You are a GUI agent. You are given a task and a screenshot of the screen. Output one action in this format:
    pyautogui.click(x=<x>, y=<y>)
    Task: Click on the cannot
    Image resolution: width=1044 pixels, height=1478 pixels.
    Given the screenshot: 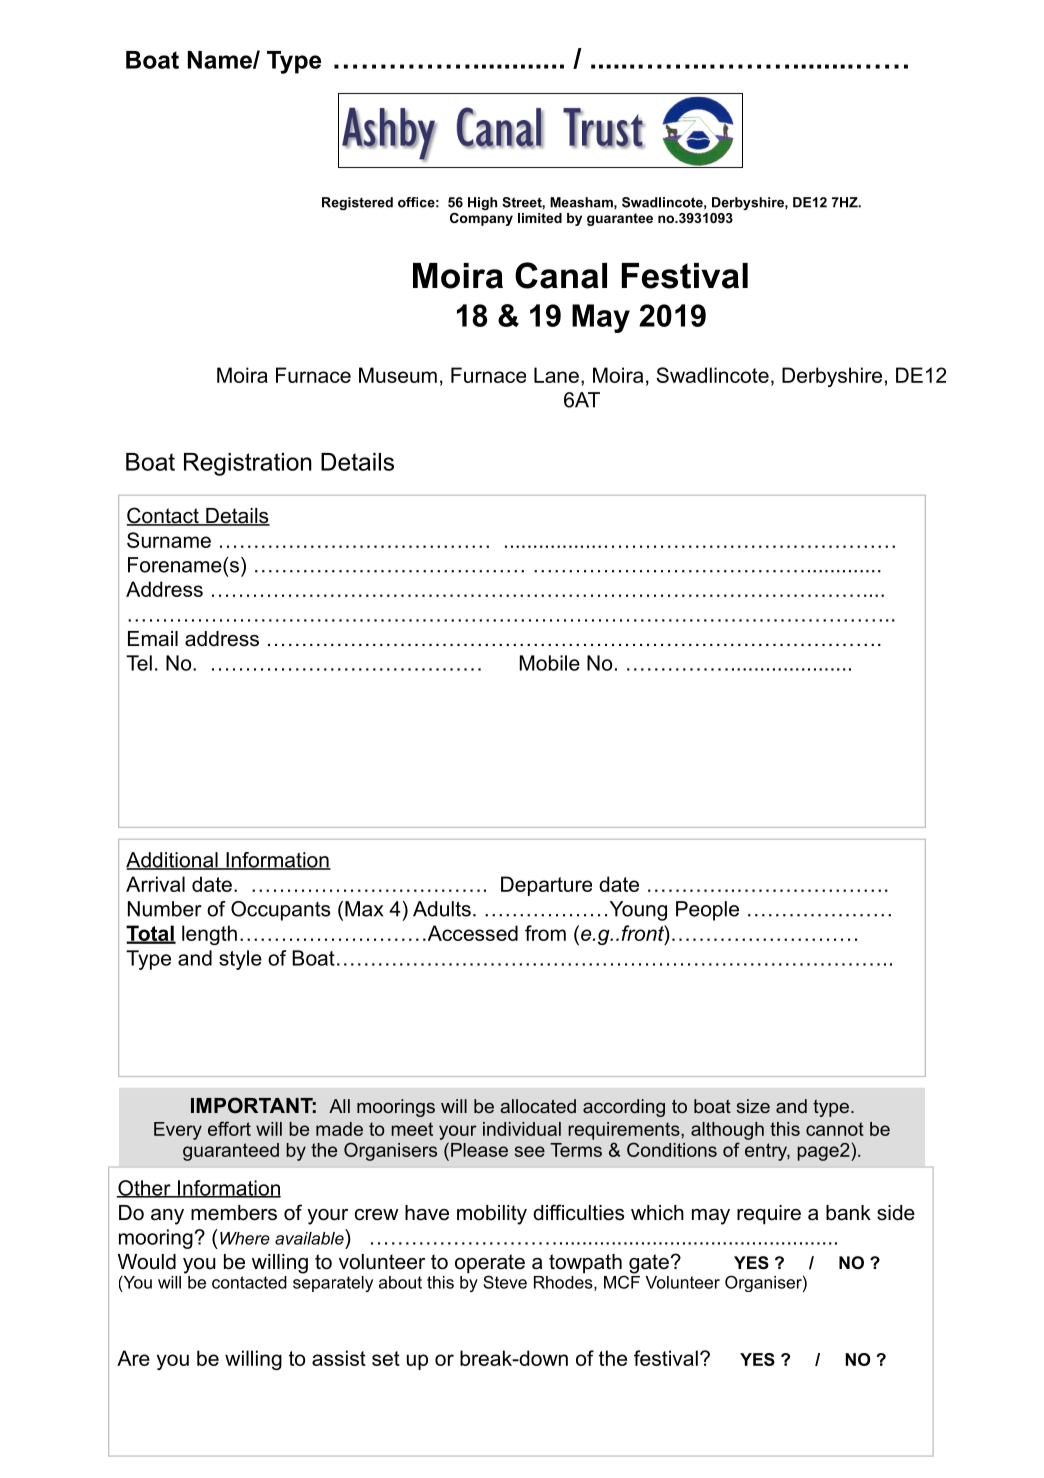 What is the action you would take?
    pyautogui.click(x=835, y=1129)
